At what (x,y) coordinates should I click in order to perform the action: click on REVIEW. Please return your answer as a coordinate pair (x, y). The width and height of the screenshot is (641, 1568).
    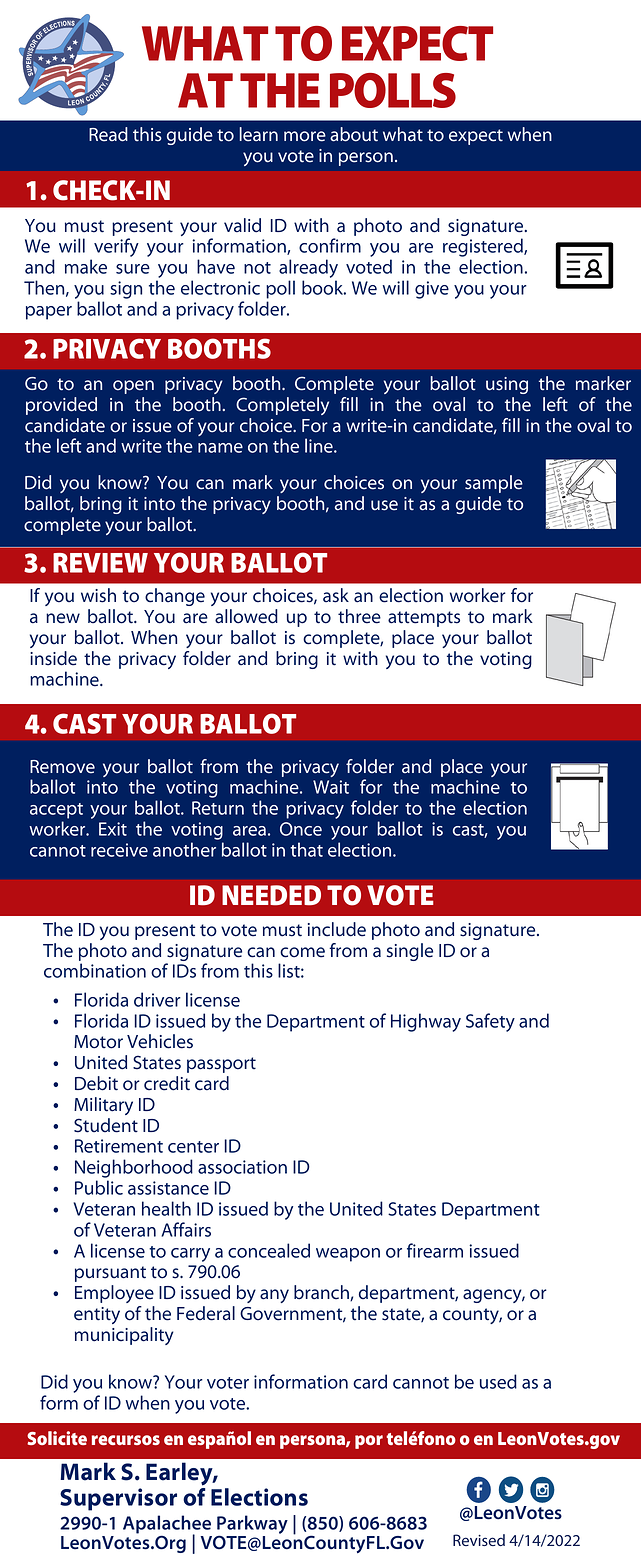
    Looking at the image, I should click on (100, 563).
